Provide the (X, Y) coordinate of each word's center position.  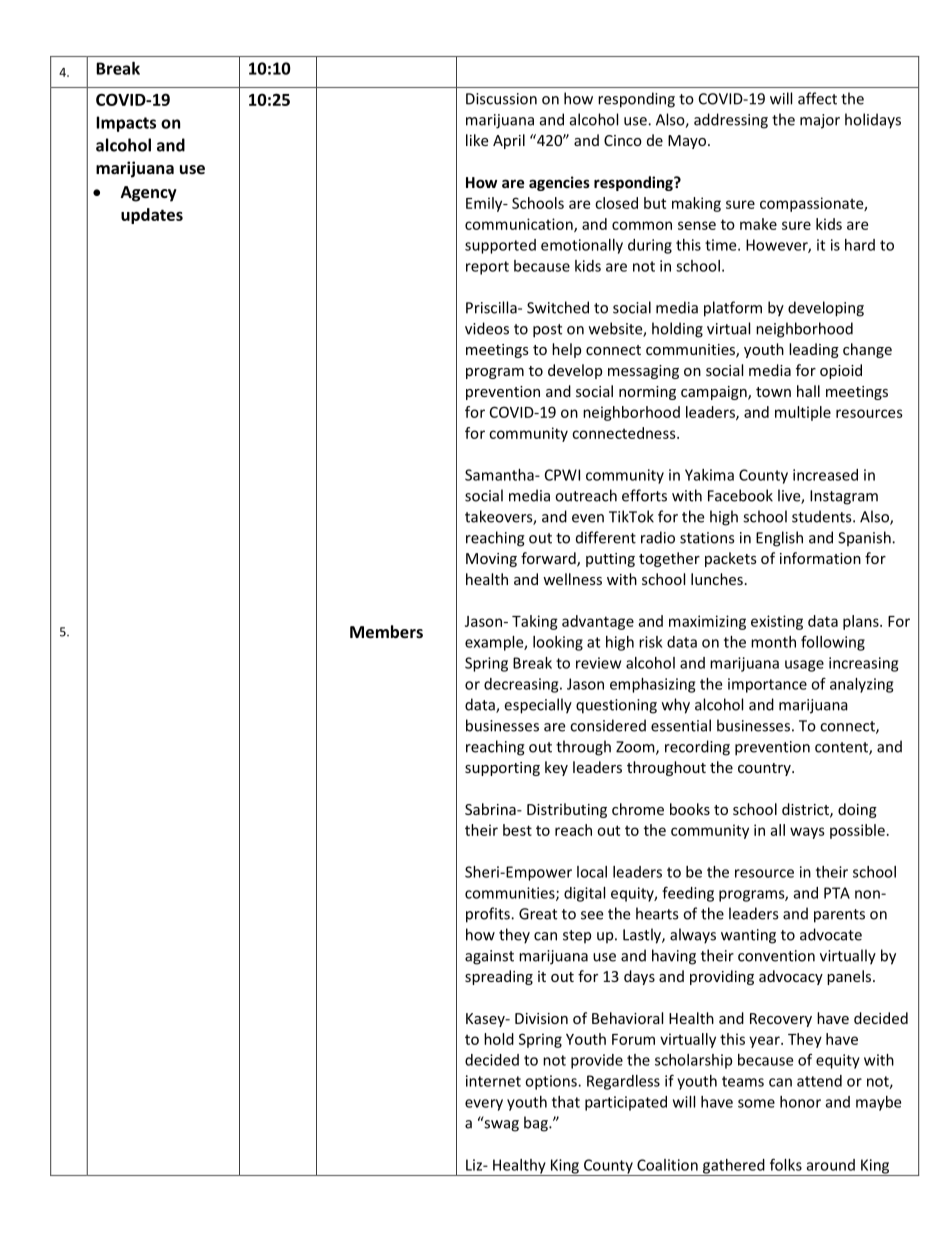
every (484, 1105)
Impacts (126, 124)
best (517, 830)
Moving (491, 560)
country (765, 769)
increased (825, 475)
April (509, 141)
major (820, 121)
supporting (502, 769)
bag (537, 1124)
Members (386, 631)
